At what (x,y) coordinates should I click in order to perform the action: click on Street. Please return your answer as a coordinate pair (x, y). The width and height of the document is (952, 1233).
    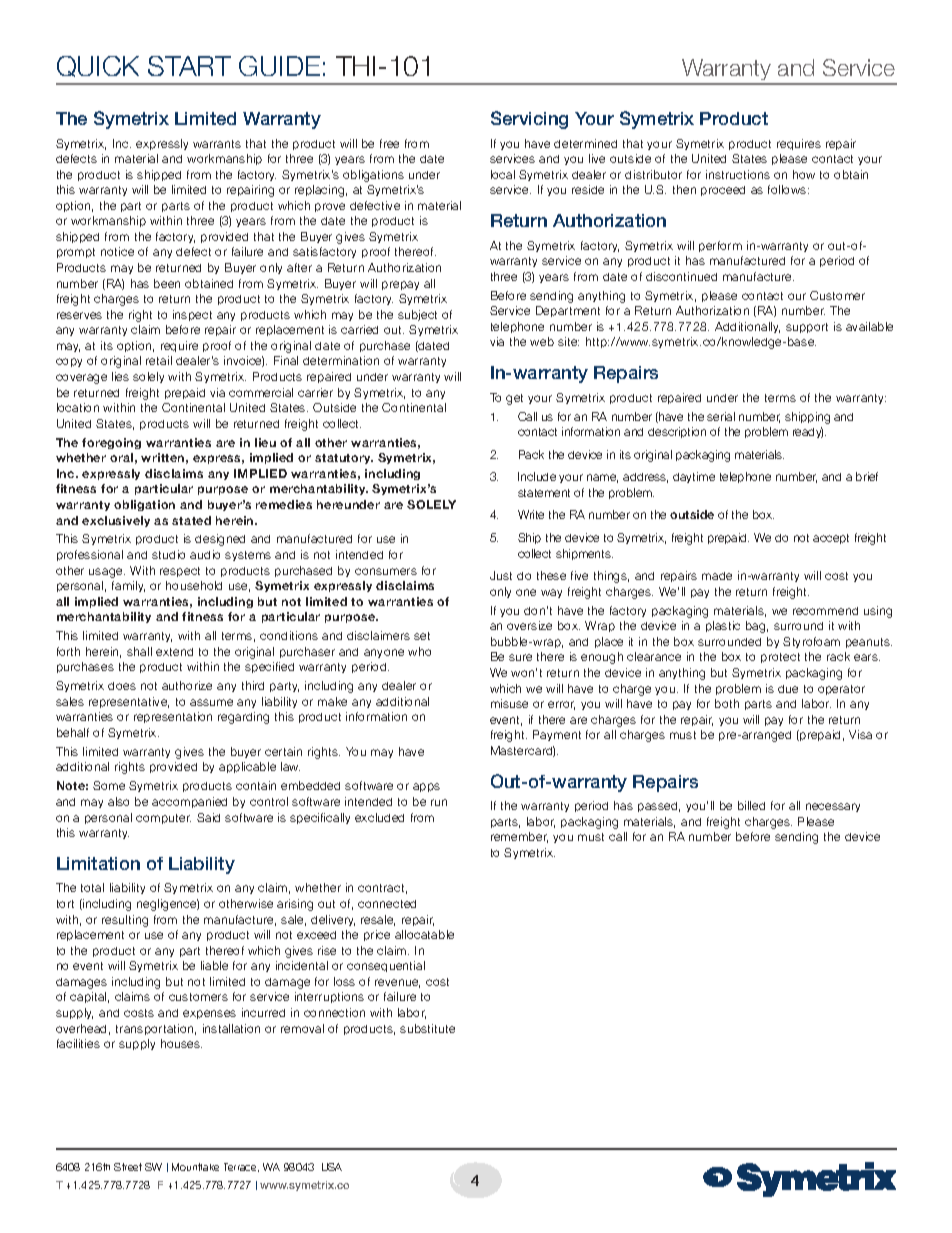
    Looking at the image, I should click on (128, 1167).
